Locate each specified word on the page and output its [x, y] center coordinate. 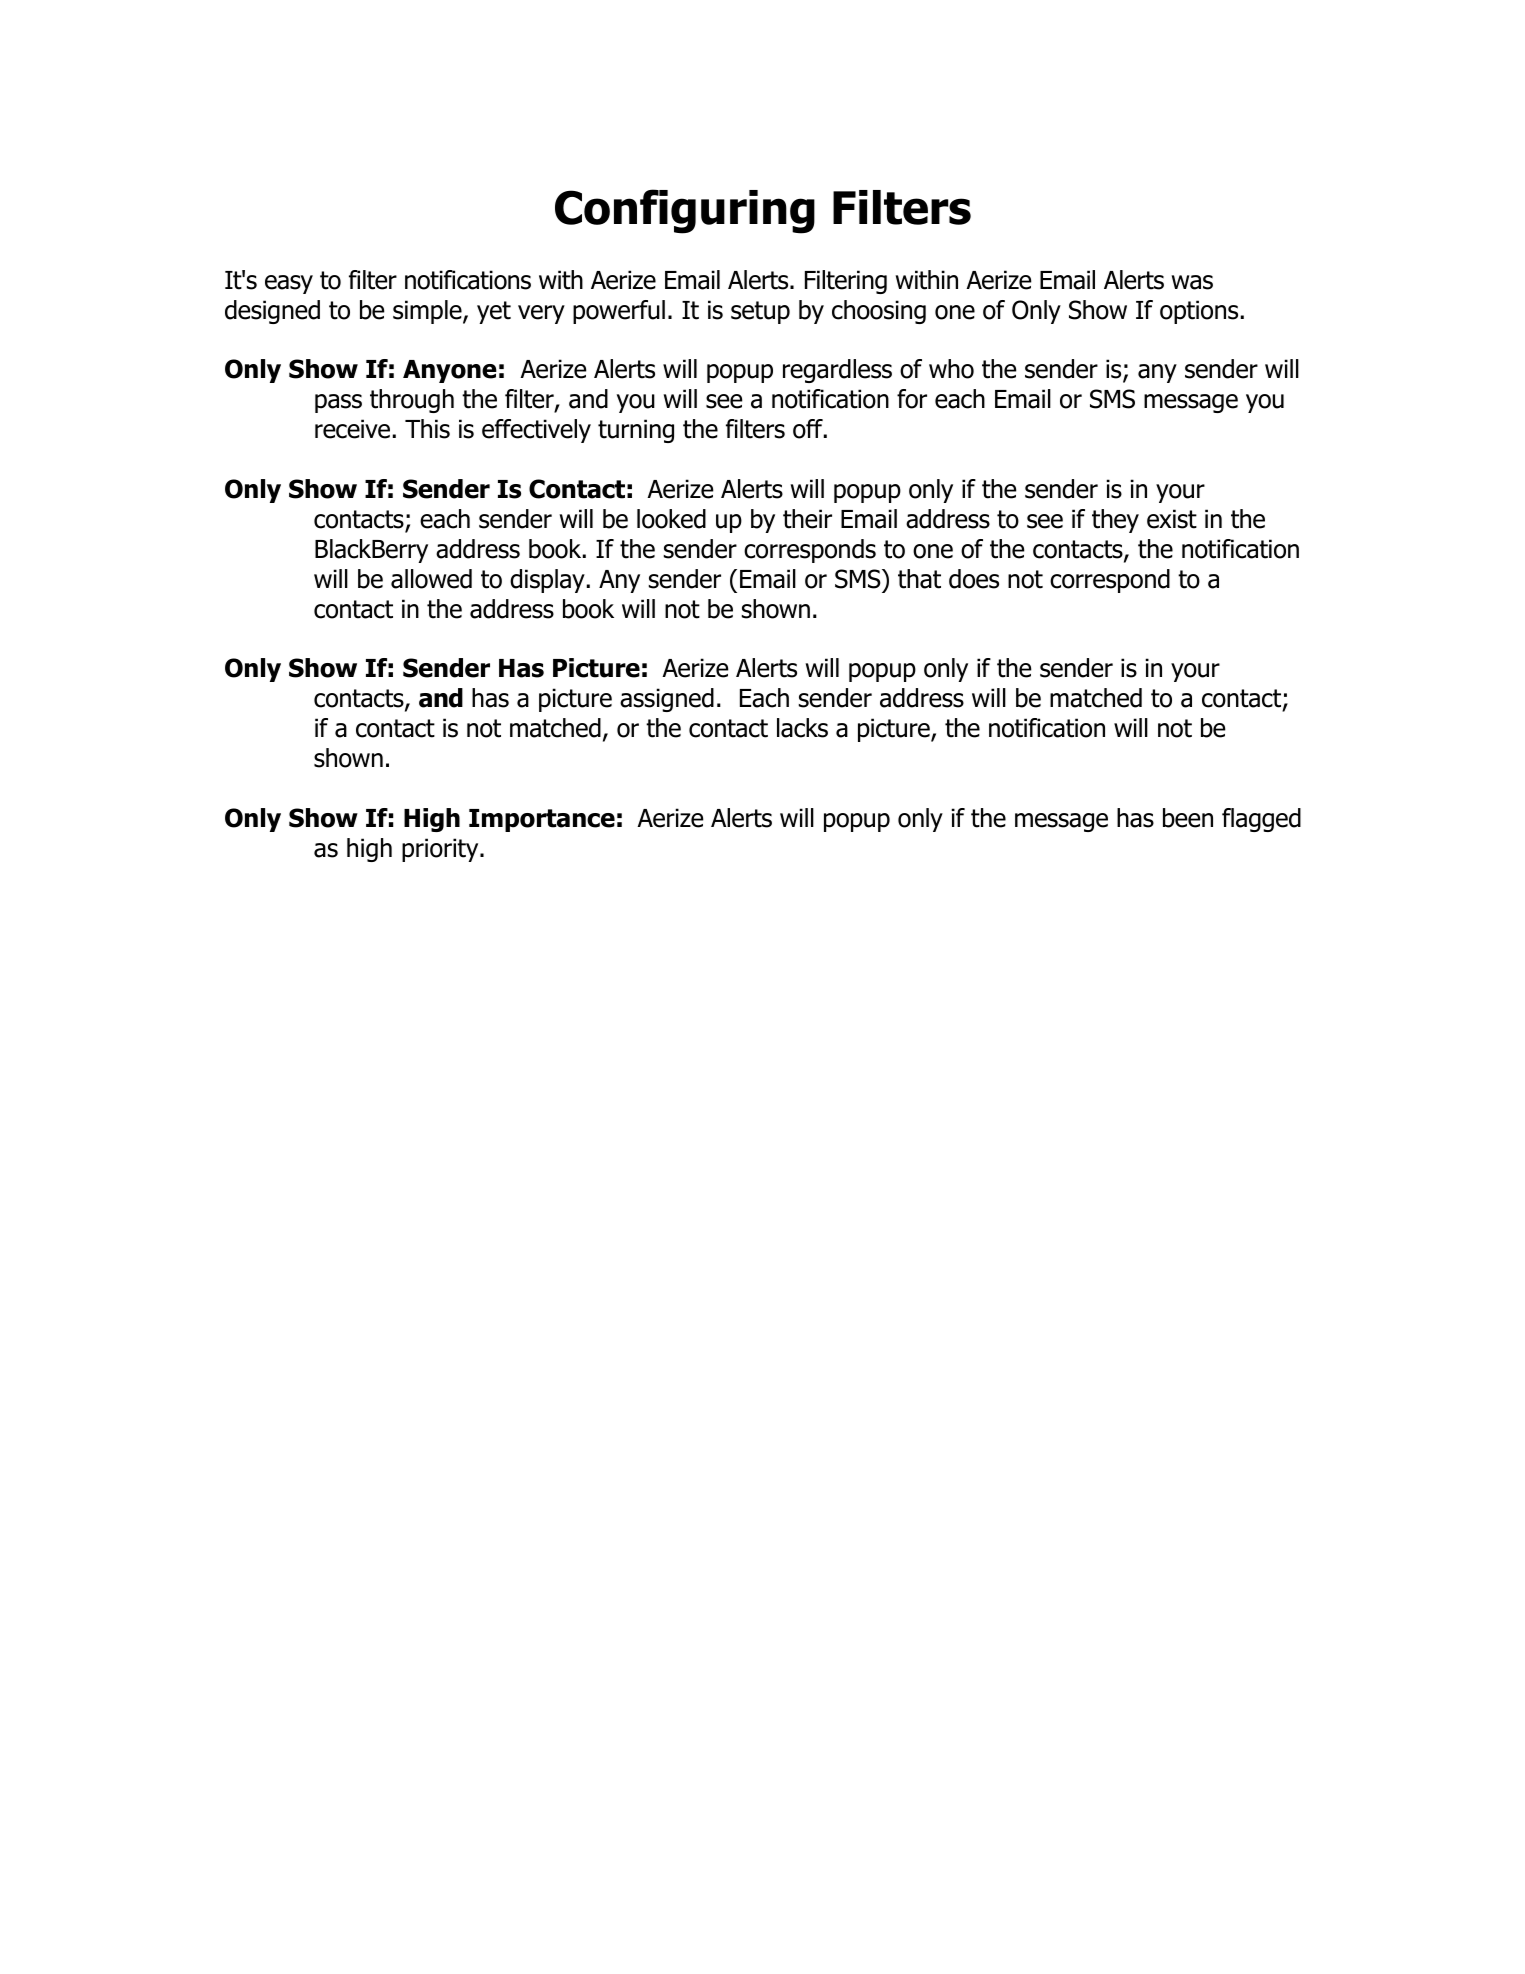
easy [289, 284]
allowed [431, 579]
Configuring [685, 211]
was [1192, 282]
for [912, 399]
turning [636, 431]
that [919, 579]
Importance [542, 820]
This [427, 429]
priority [441, 850]
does [974, 579]
